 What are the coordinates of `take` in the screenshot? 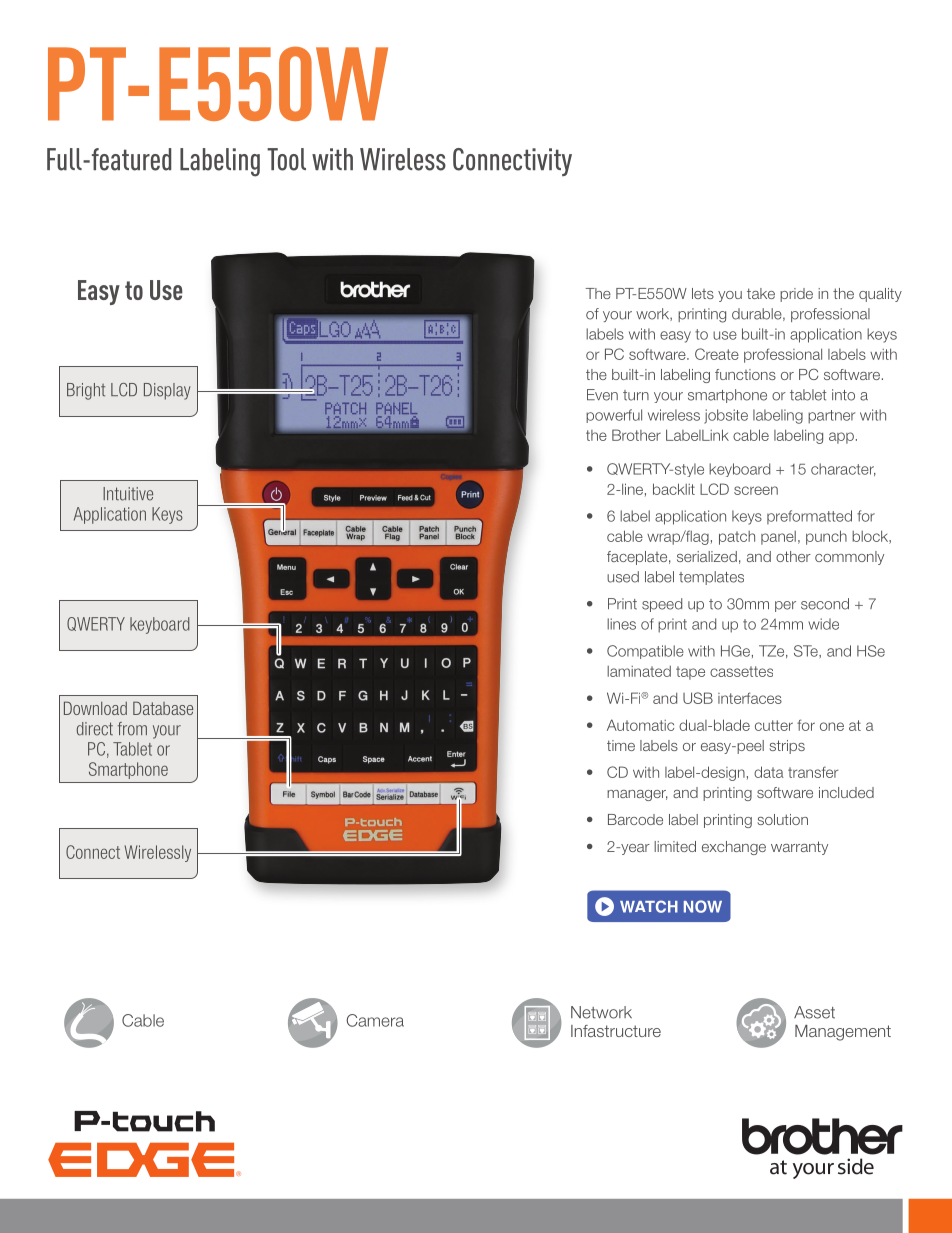 It's located at (761, 293).
